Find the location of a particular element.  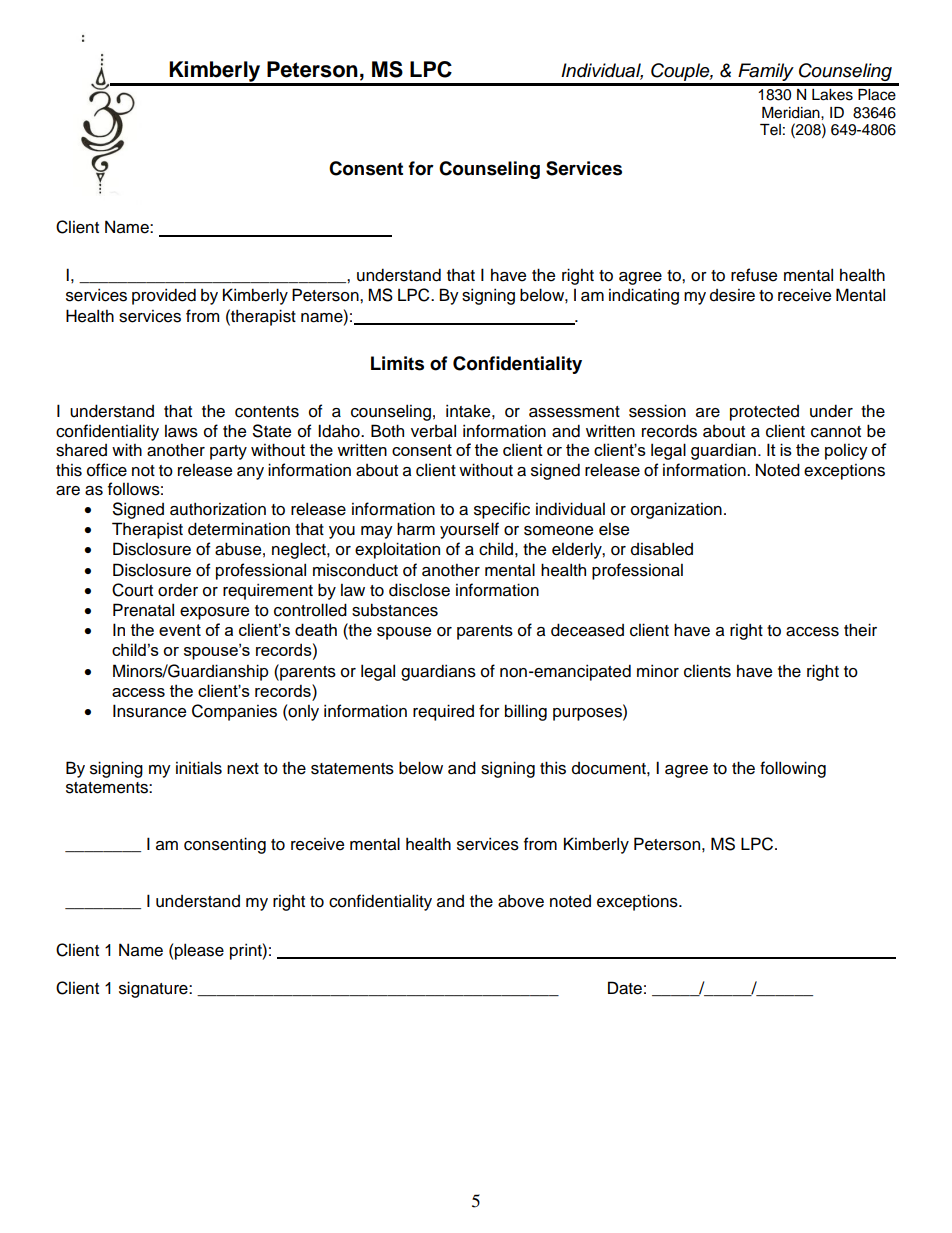

yourself is located at coordinates (469, 530).
